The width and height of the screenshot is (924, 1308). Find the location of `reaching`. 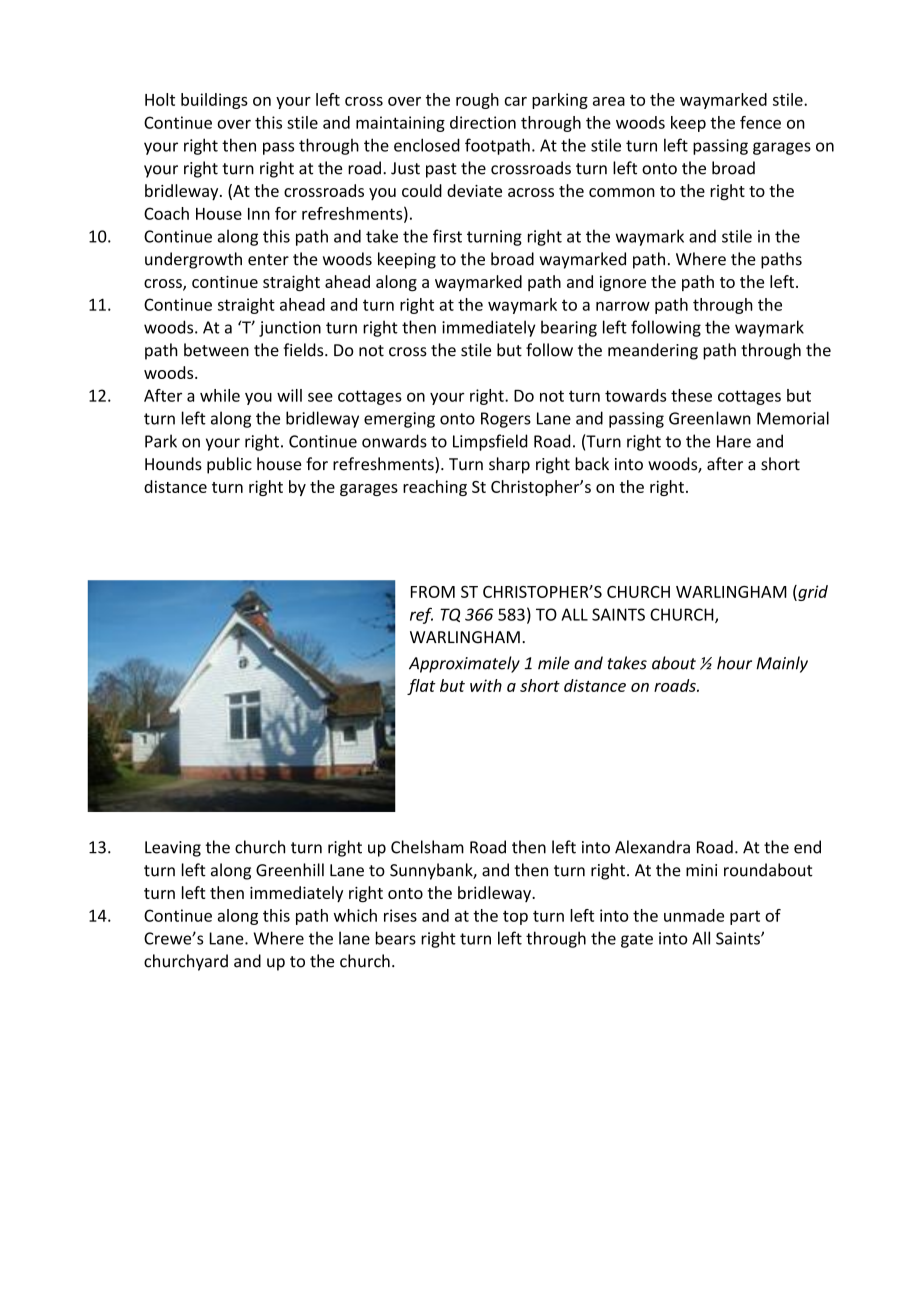

reaching is located at coordinates (435, 488).
